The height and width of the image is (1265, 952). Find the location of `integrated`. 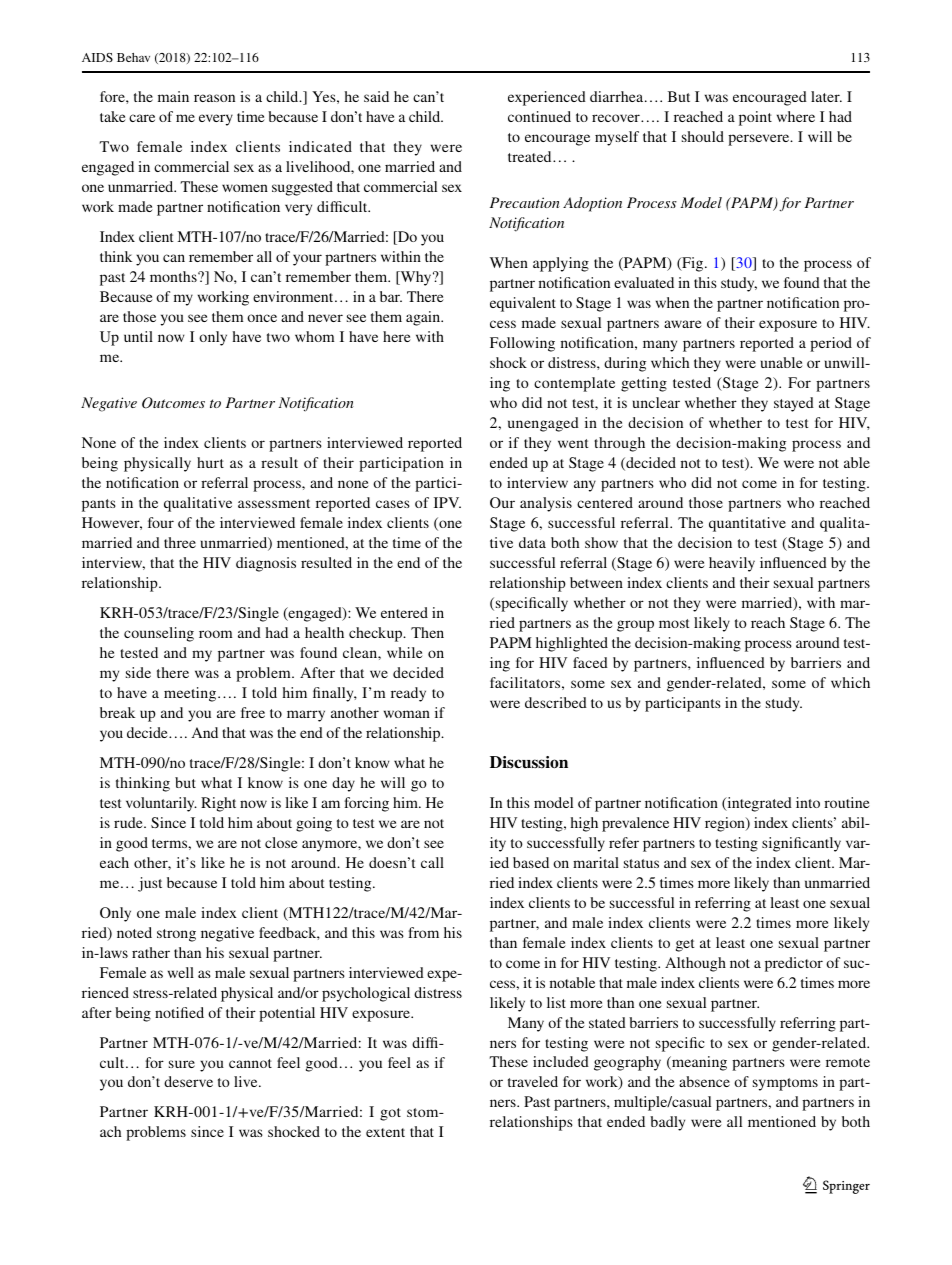

integrated is located at coordinates (758, 804).
